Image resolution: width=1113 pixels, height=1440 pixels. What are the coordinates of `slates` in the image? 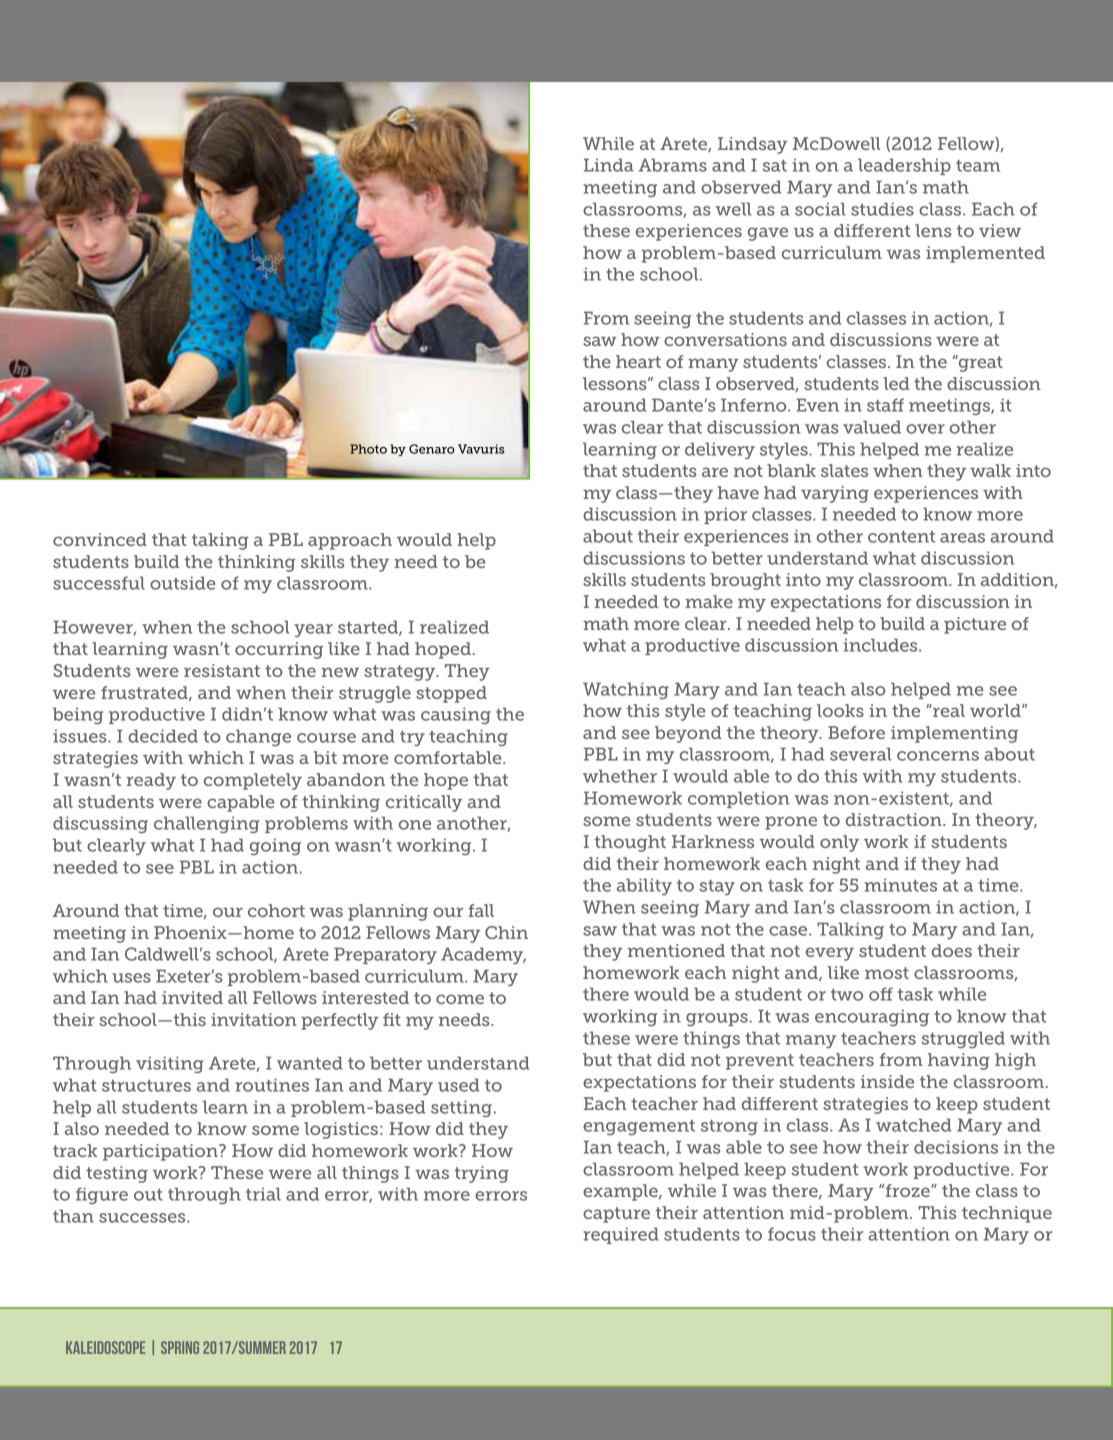 It's located at (844, 470).
